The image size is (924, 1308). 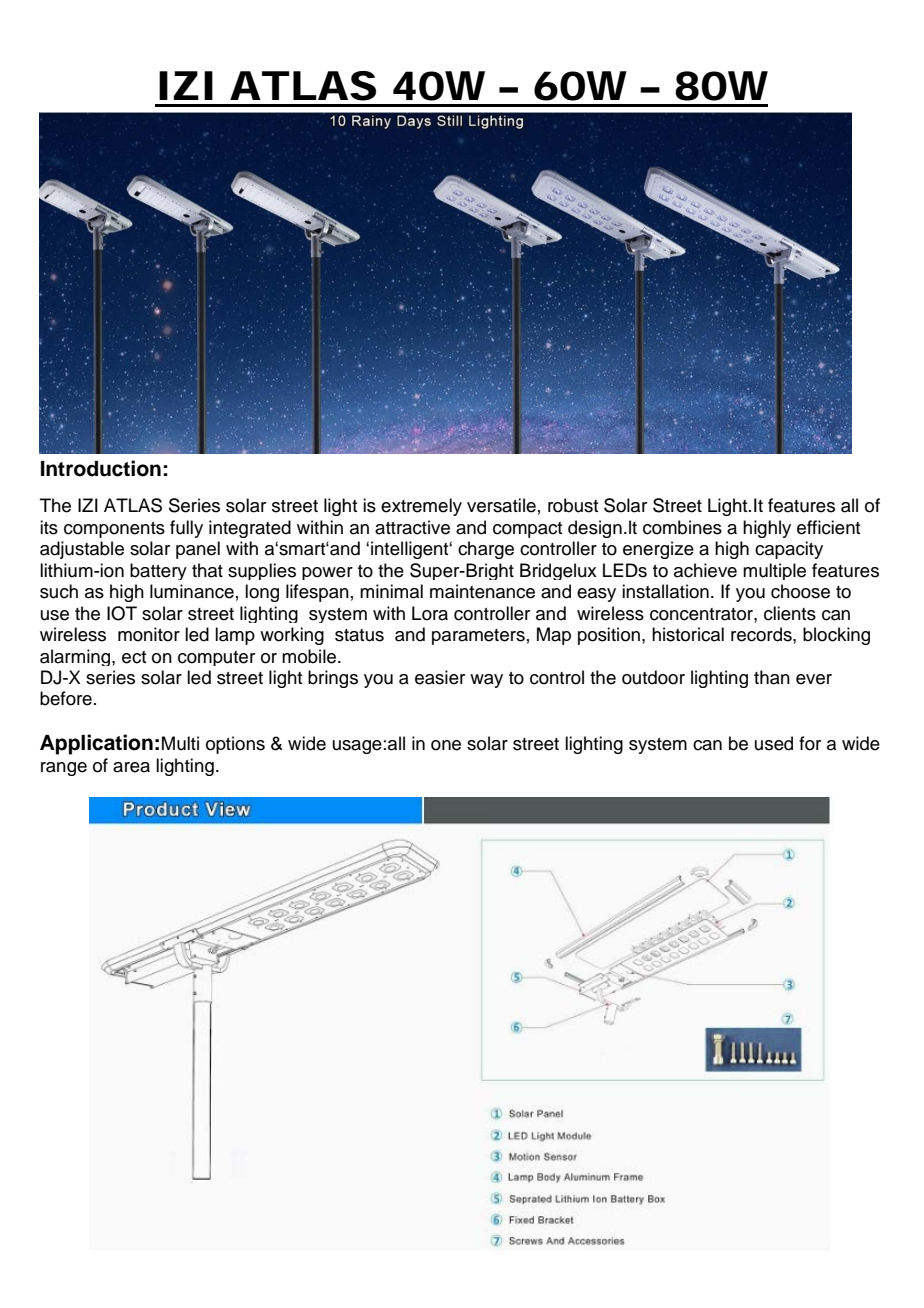 I want to click on robust, so click(x=573, y=505).
